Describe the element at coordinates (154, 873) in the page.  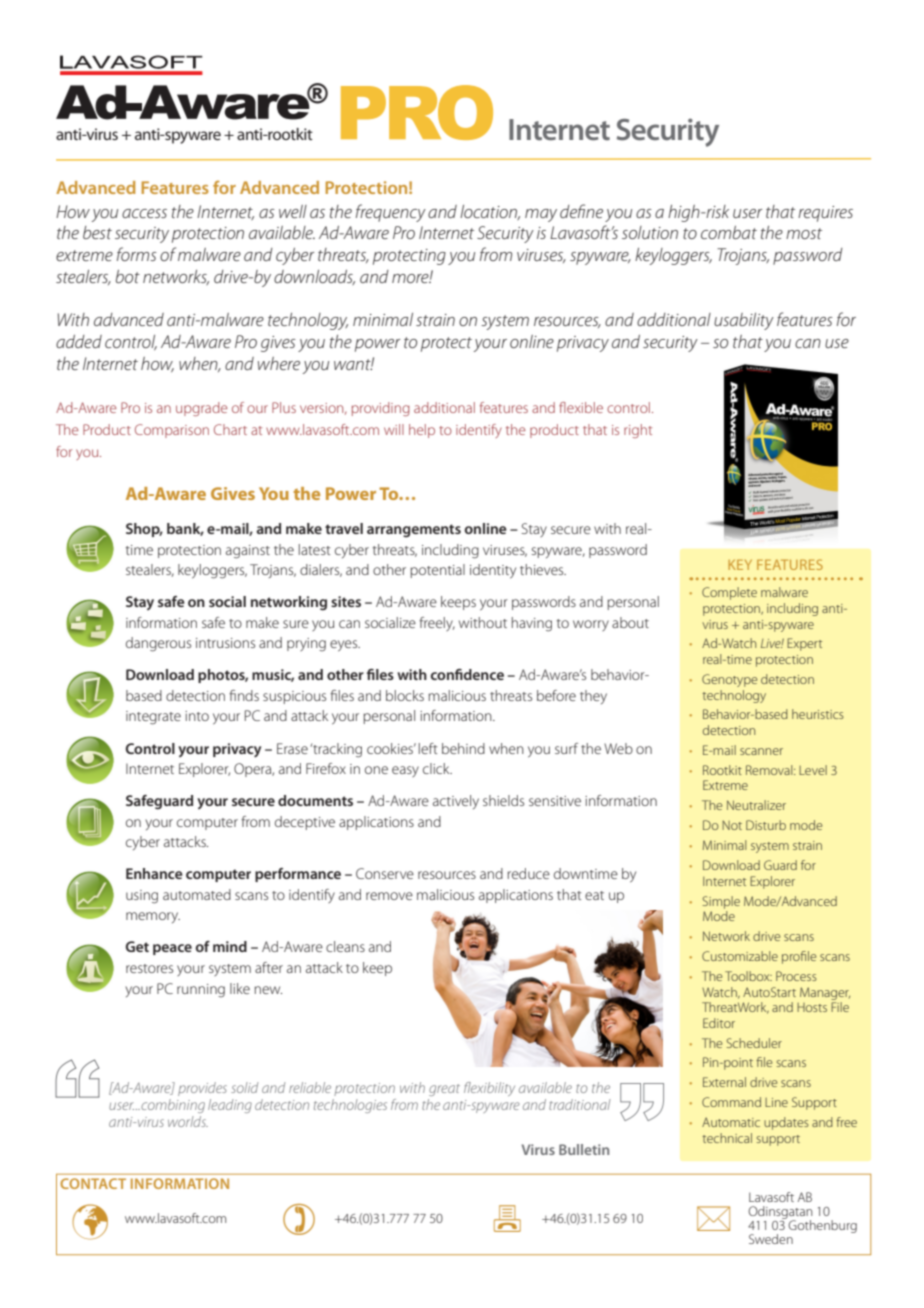
I see `Enhance` at that location.
